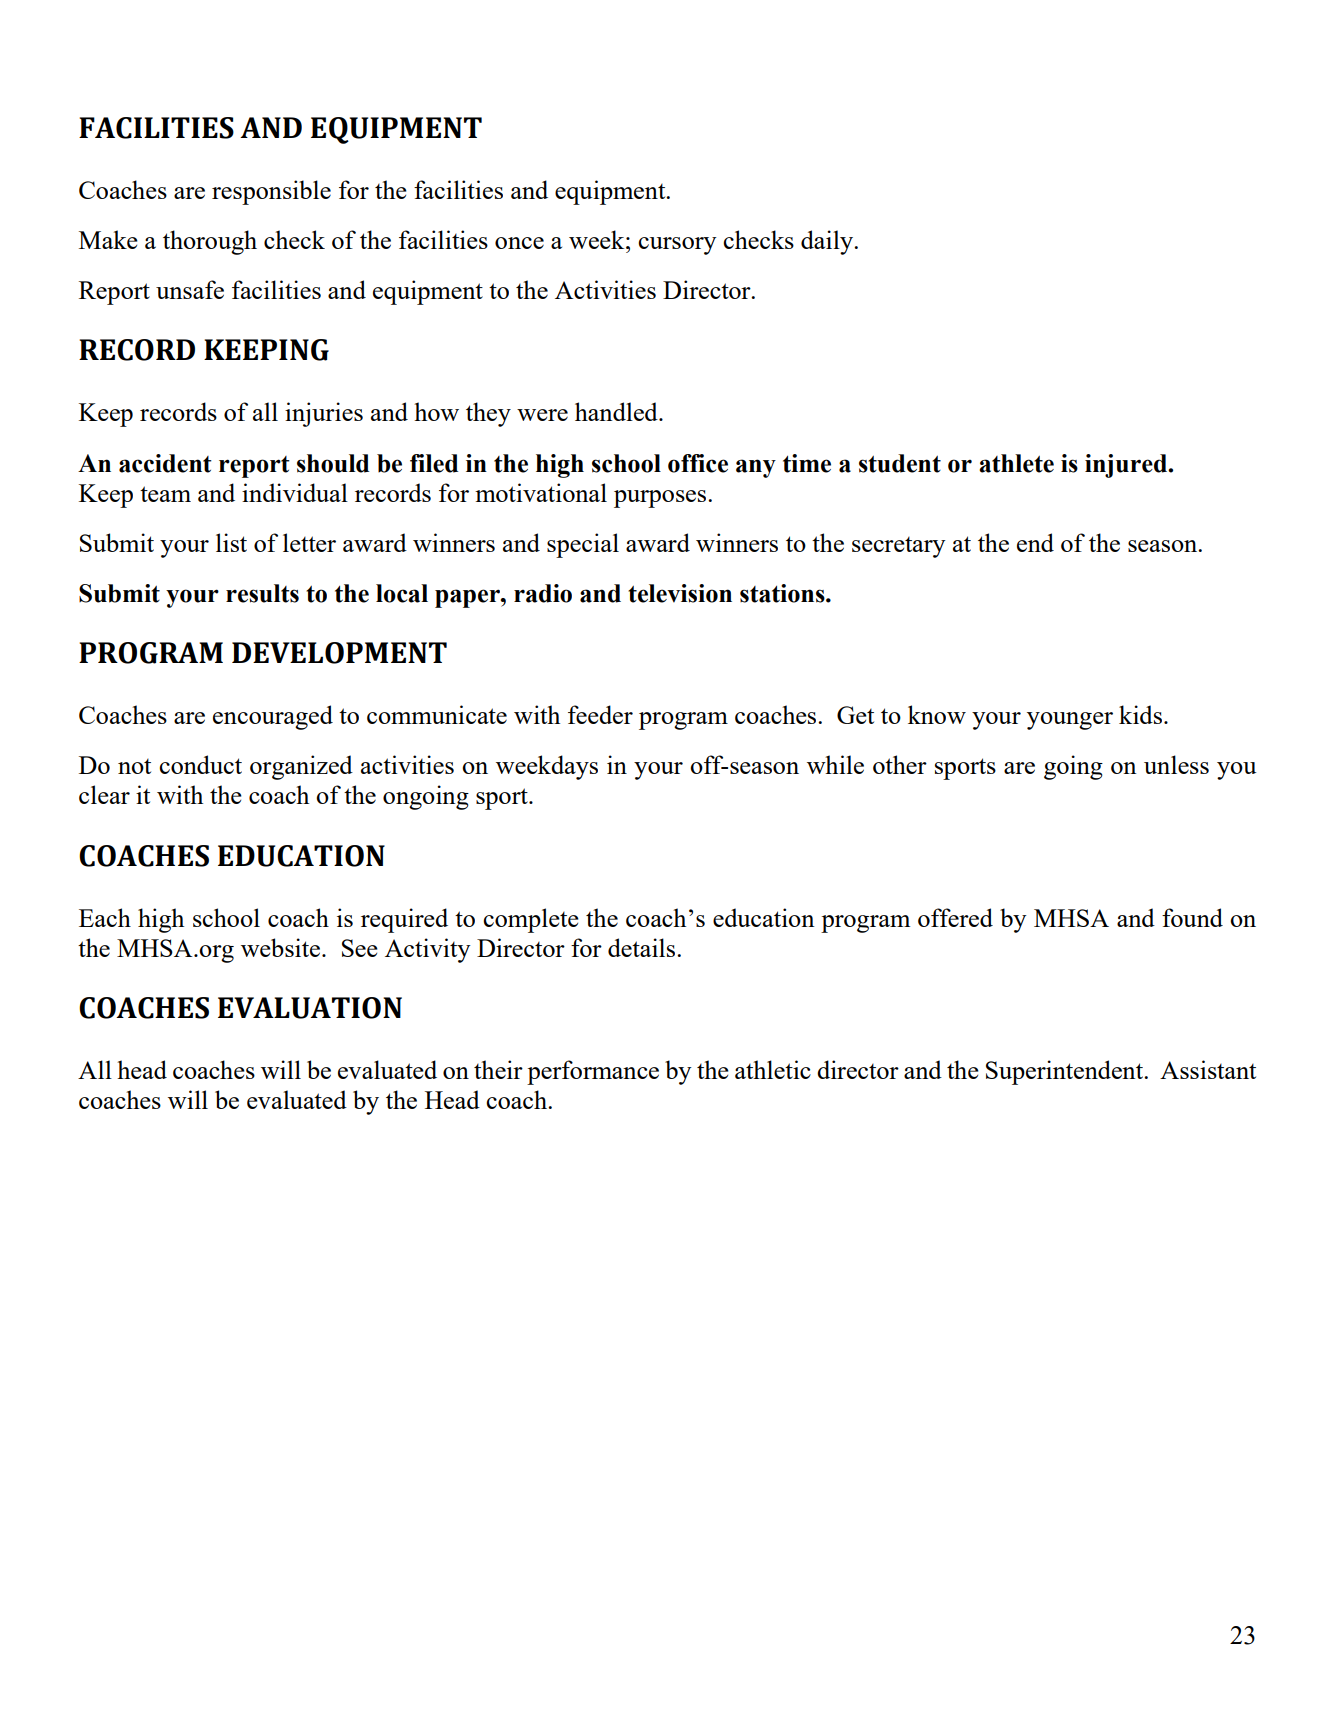  I want to click on clear, so click(104, 794).
